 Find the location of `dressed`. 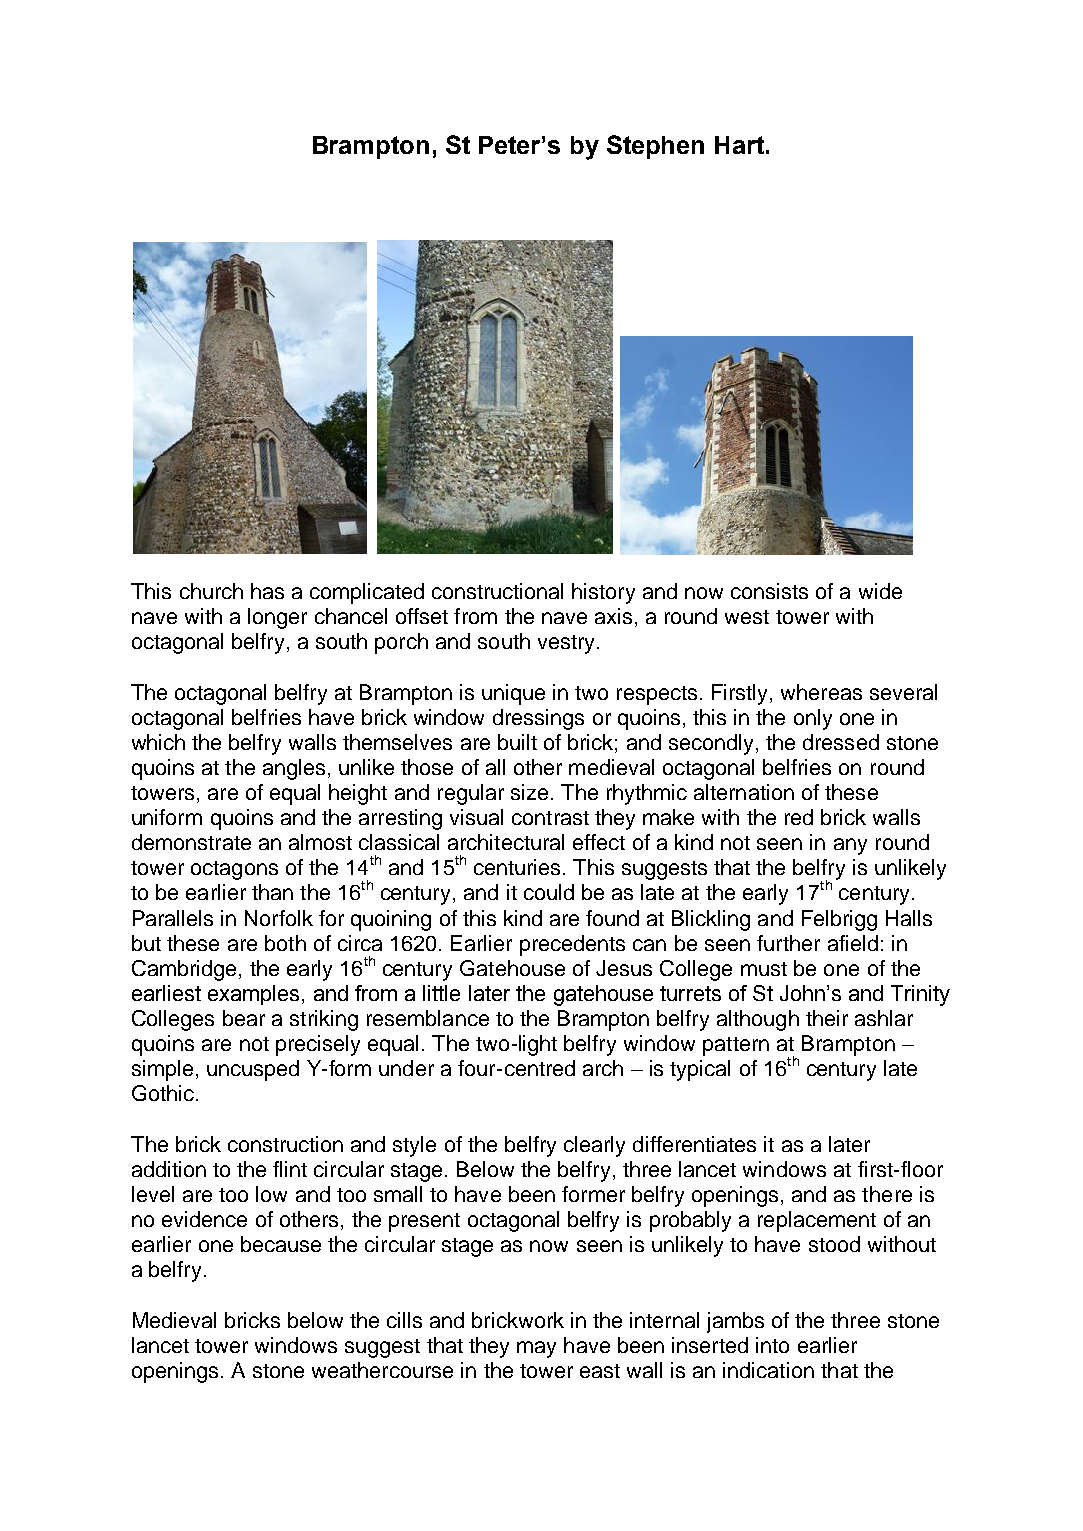

dressed is located at coordinates (841, 742).
